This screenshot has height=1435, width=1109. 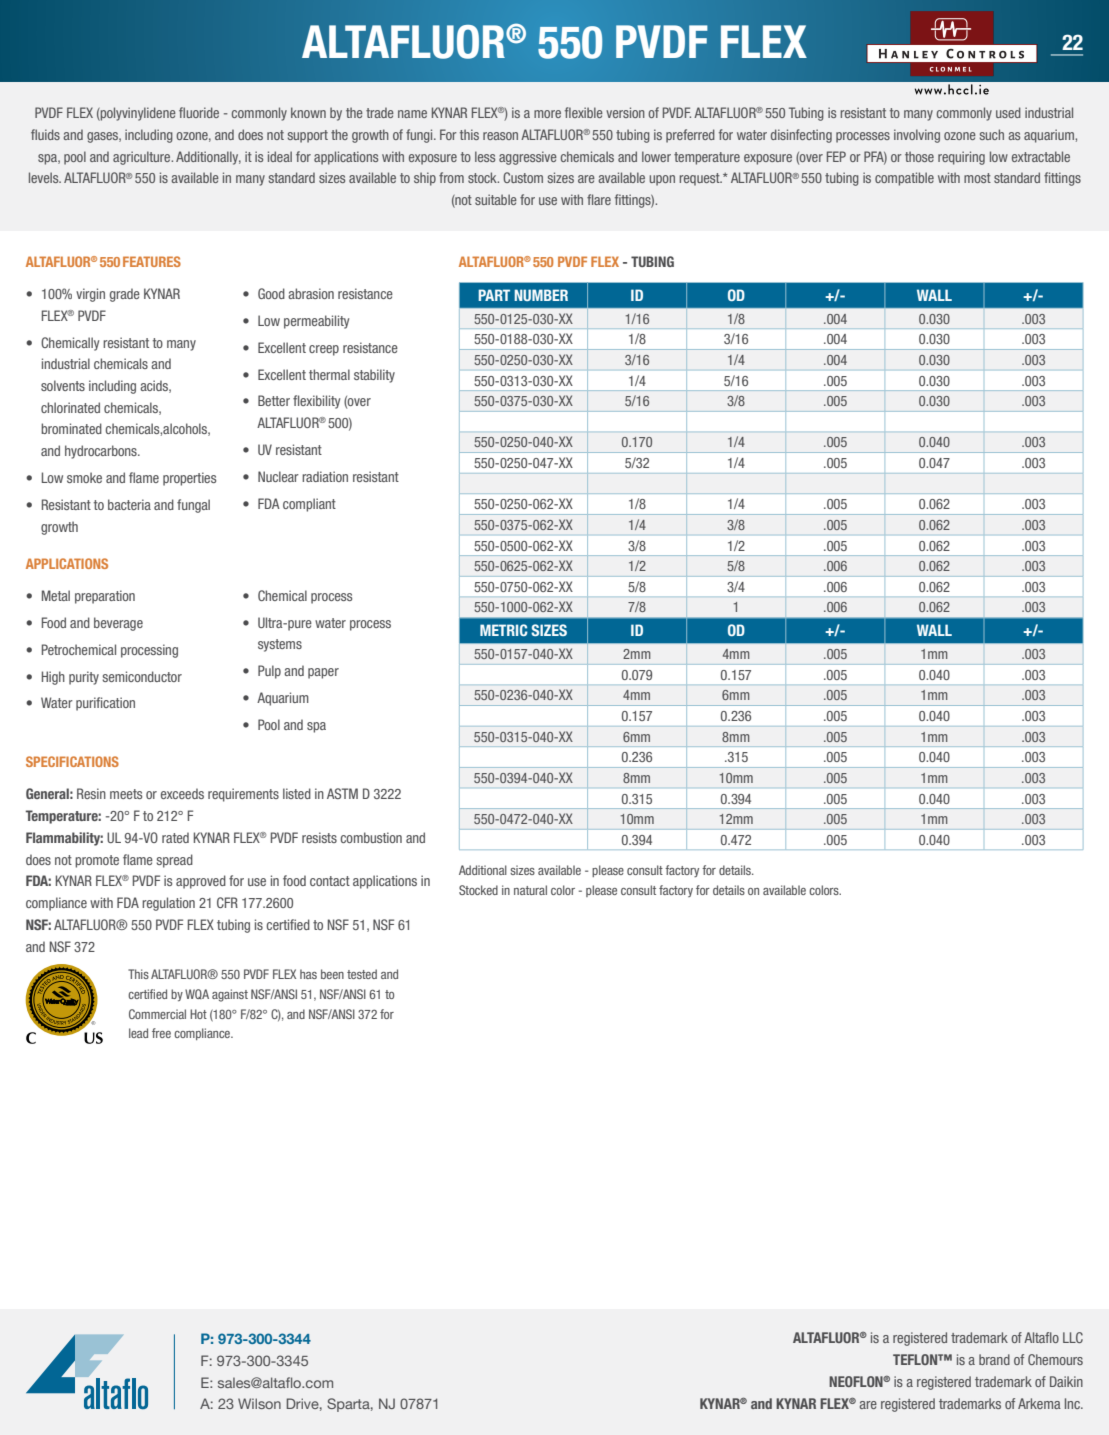 I want to click on brand, so click(x=994, y=1359).
